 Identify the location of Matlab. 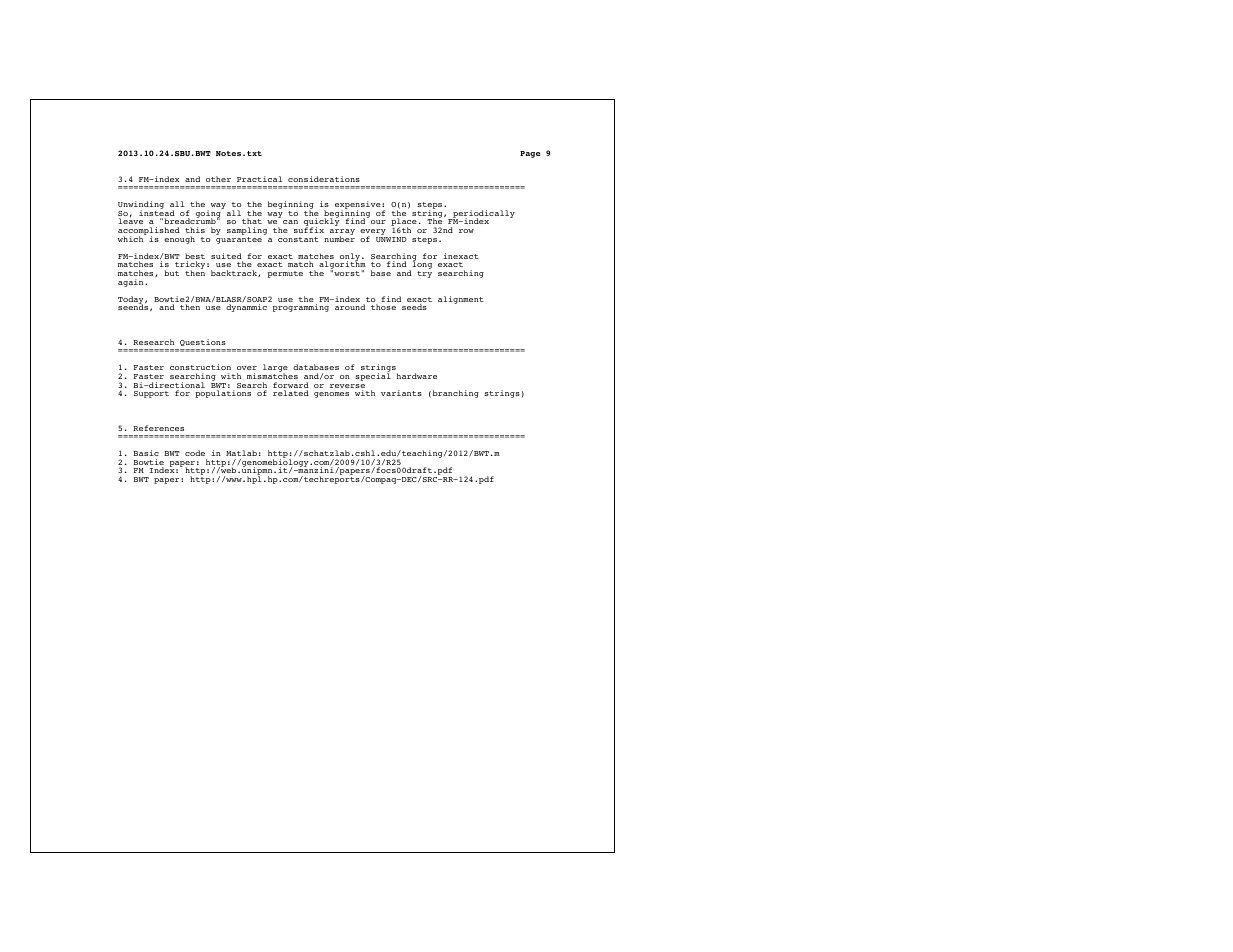
(241, 453).
